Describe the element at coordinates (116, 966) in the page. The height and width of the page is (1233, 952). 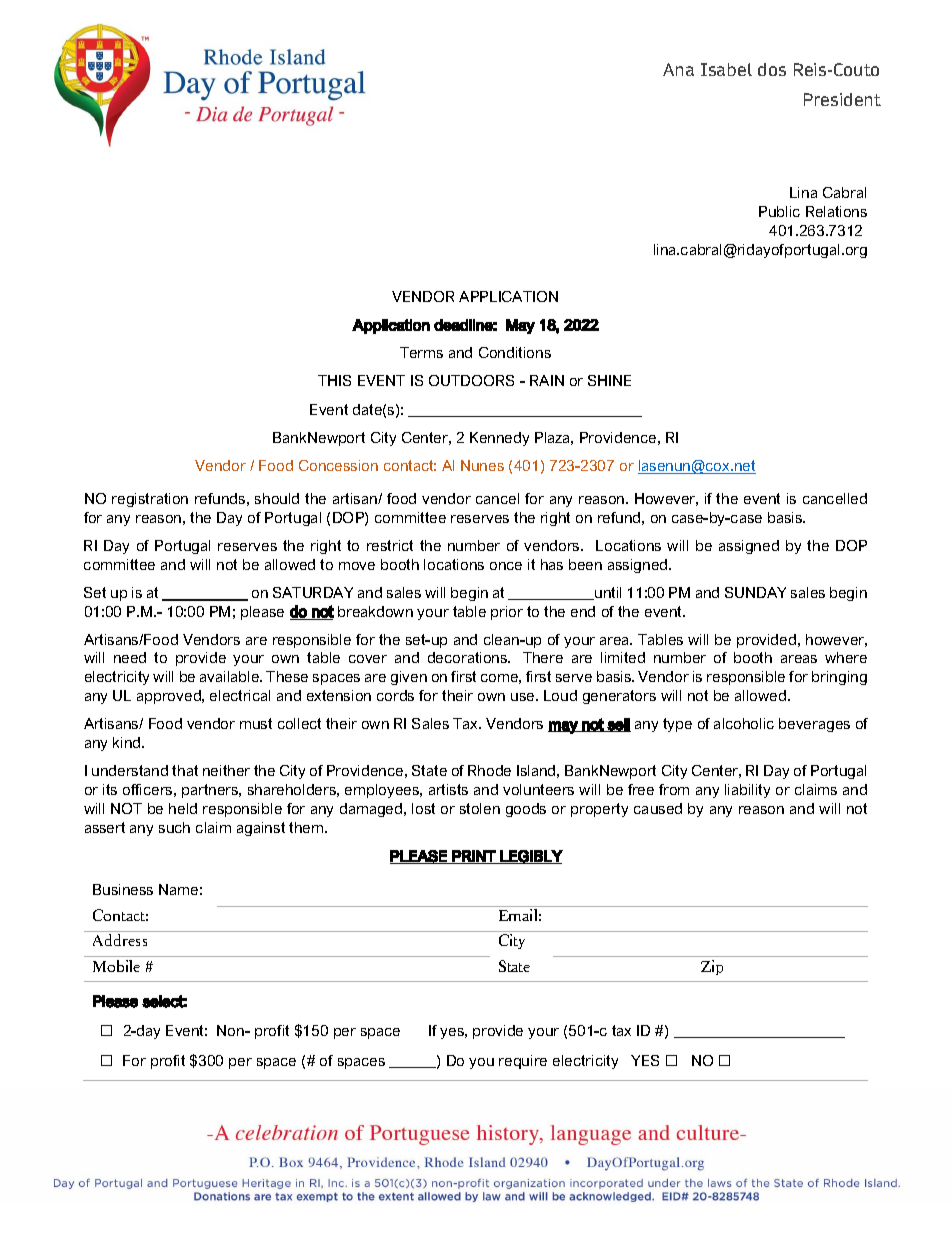
I see `Mobile` at that location.
